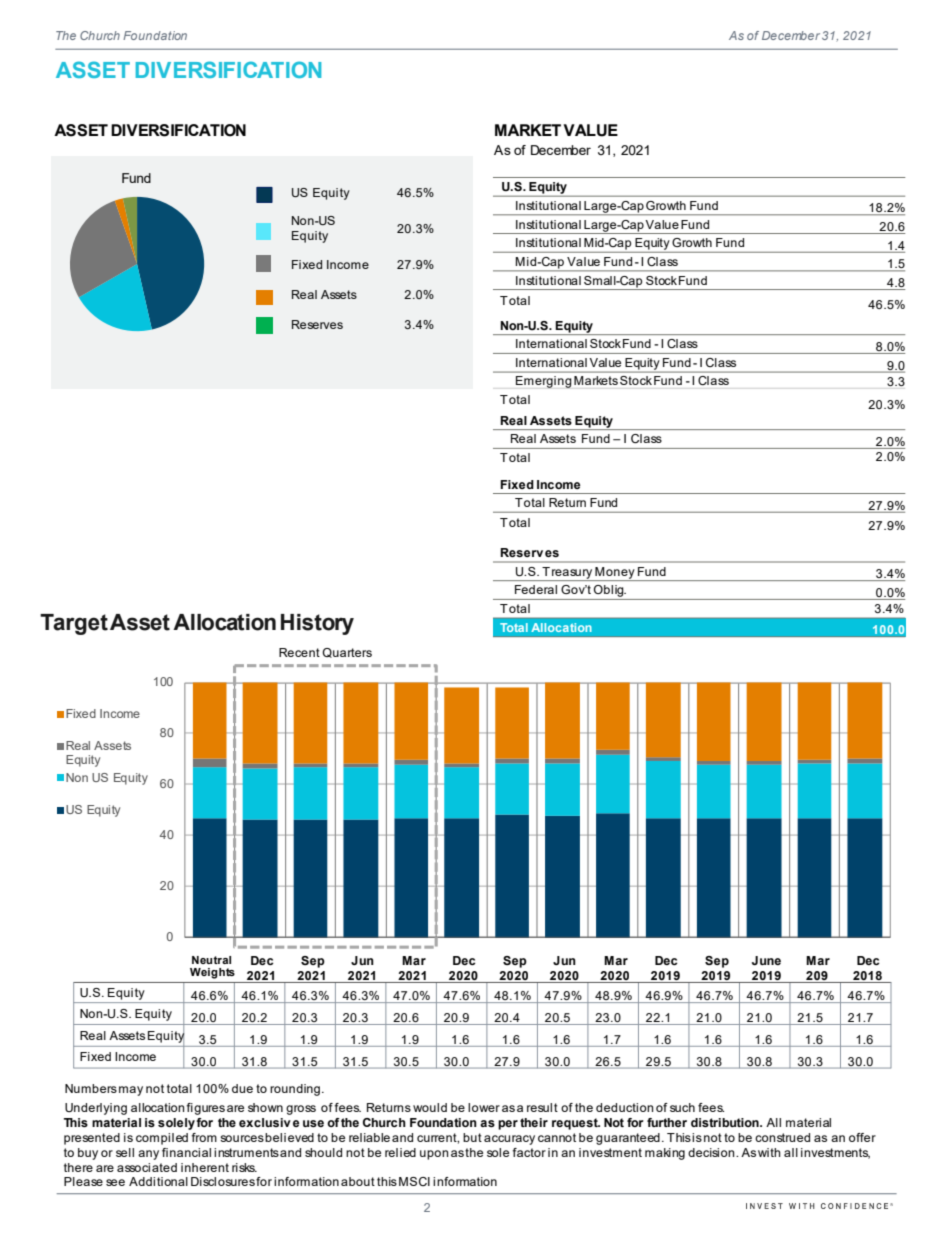  I want to click on with, so click(769, 1152).
